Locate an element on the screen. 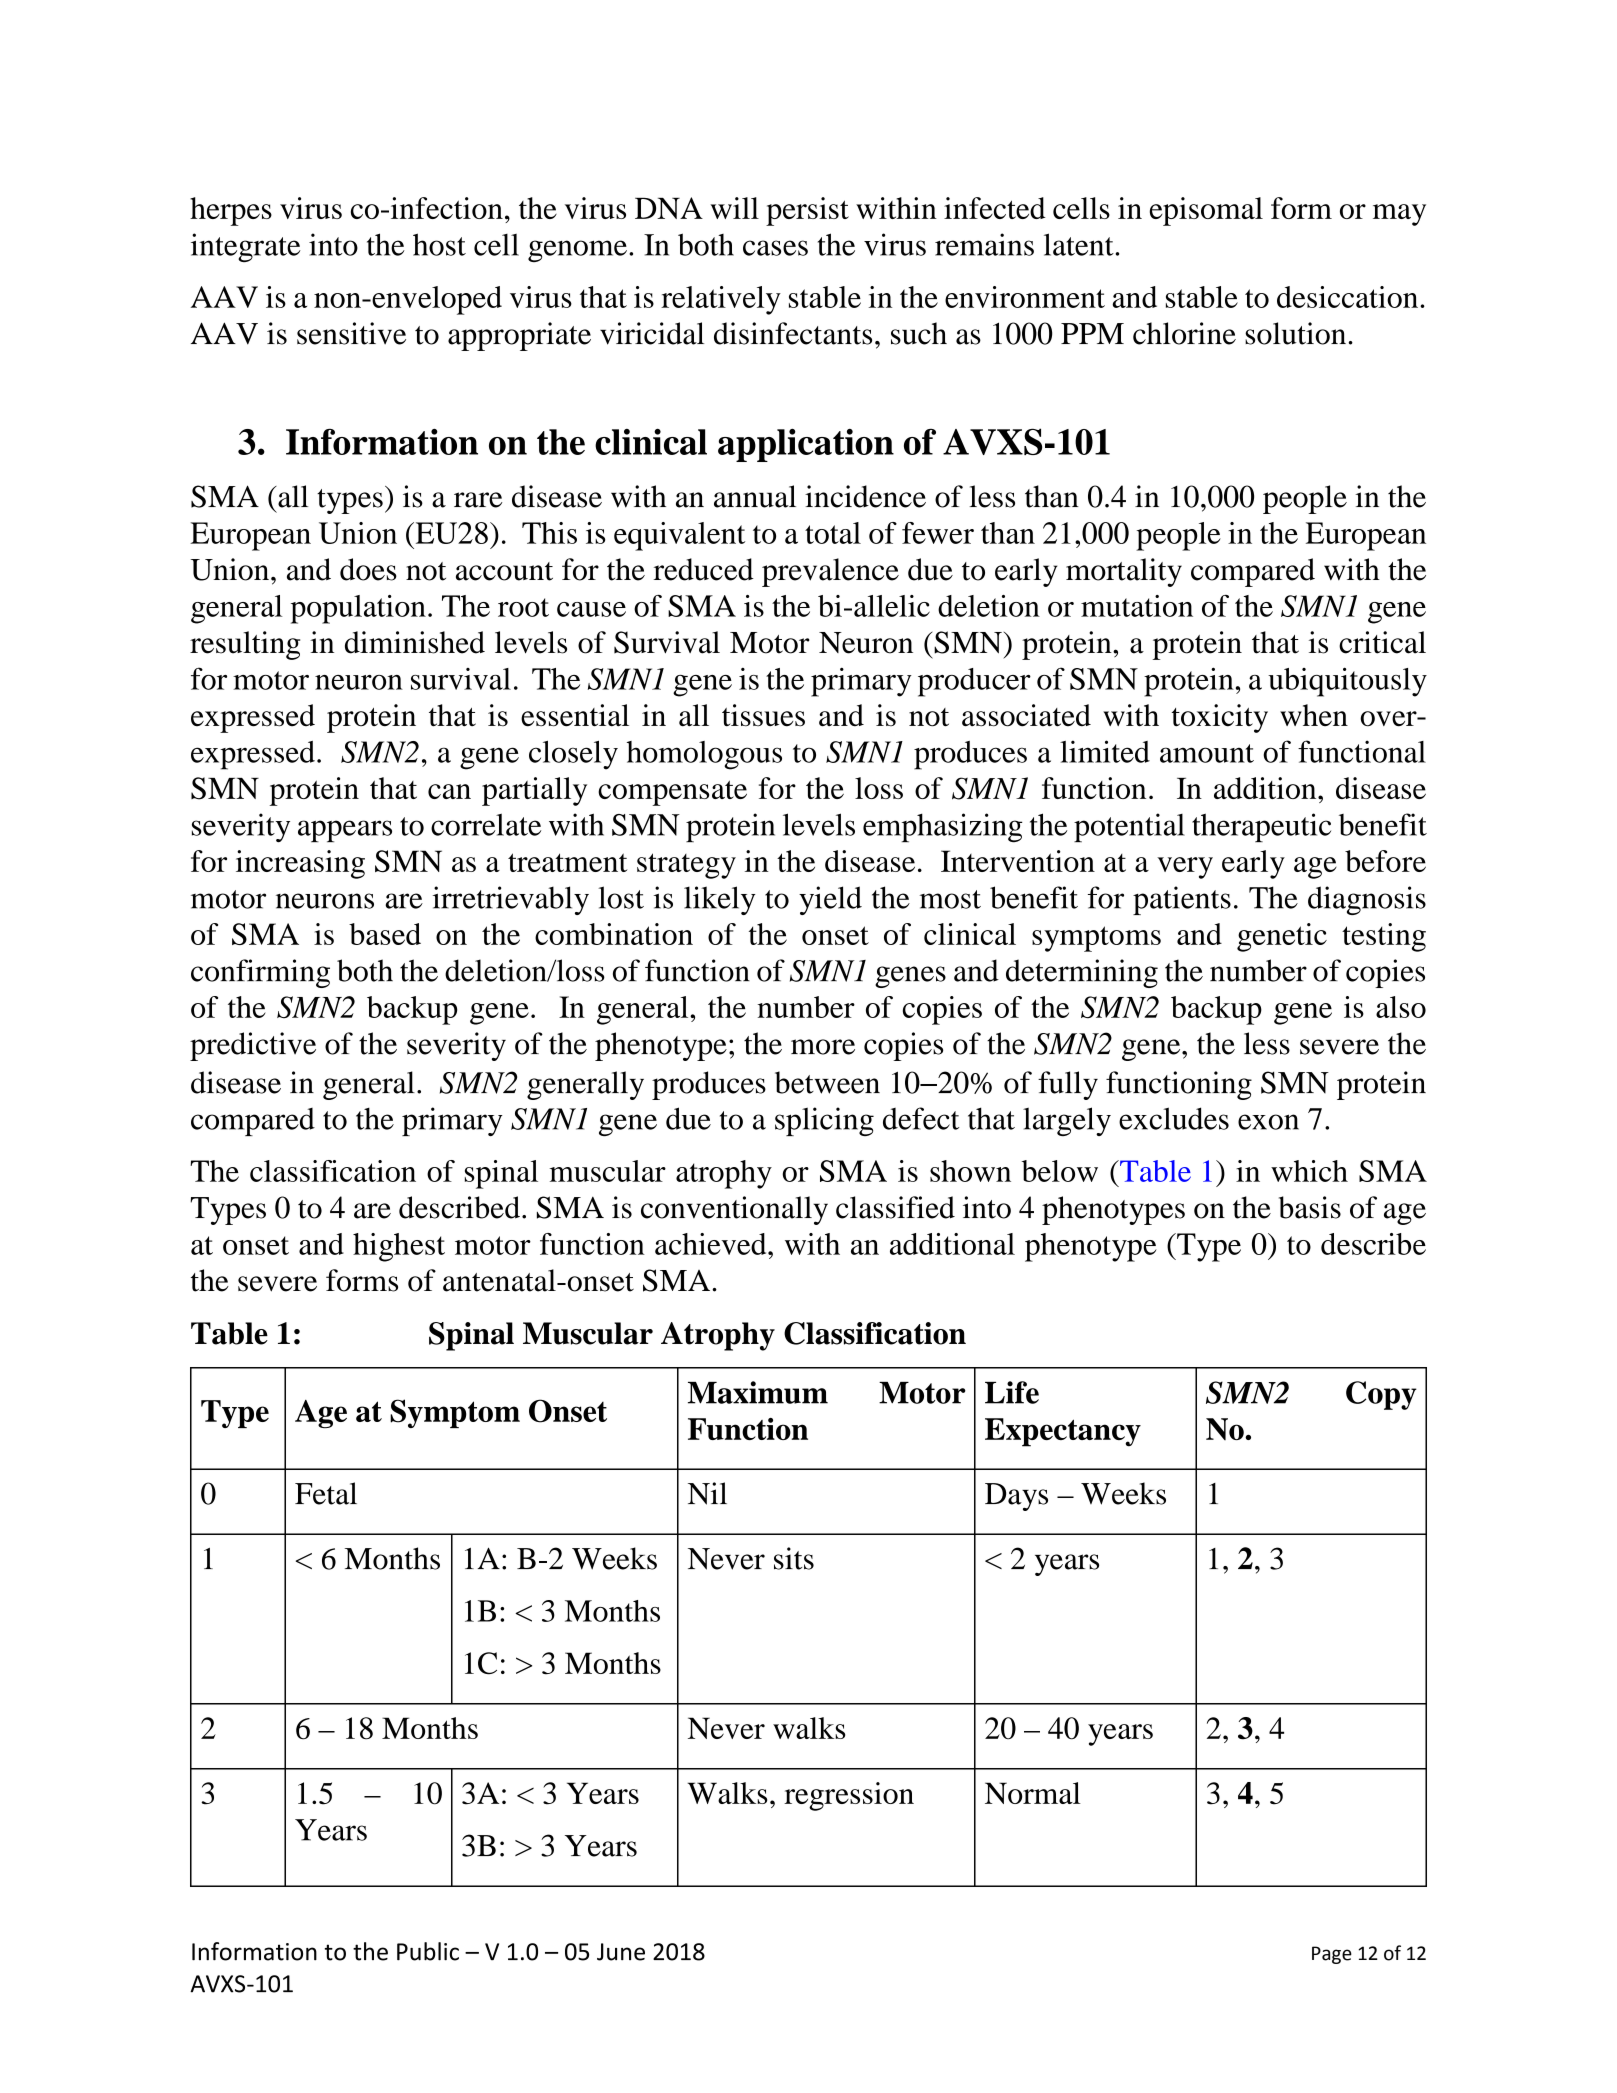  episomal is located at coordinates (1206, 211).
